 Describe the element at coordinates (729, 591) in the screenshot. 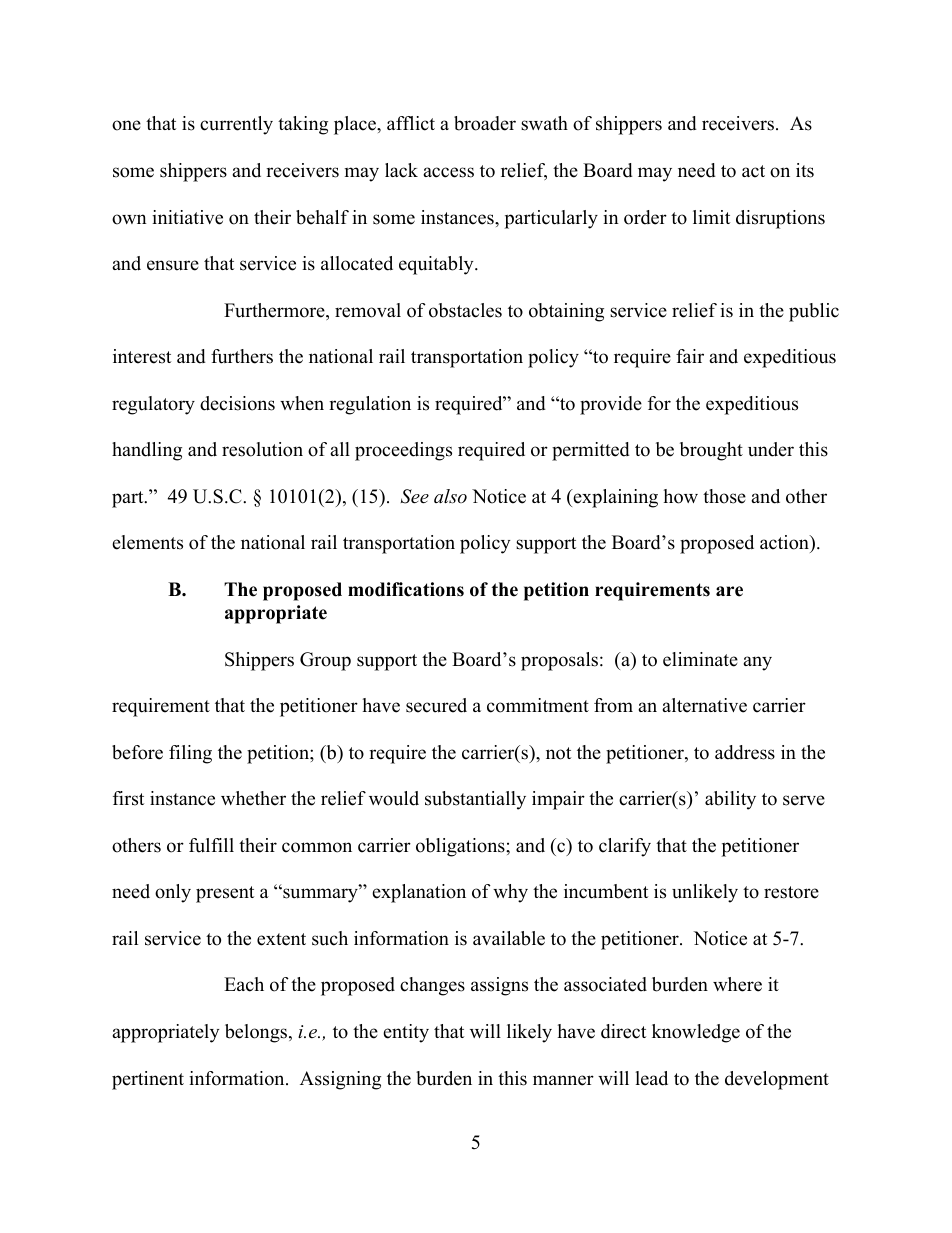

I see `are` at that location.
